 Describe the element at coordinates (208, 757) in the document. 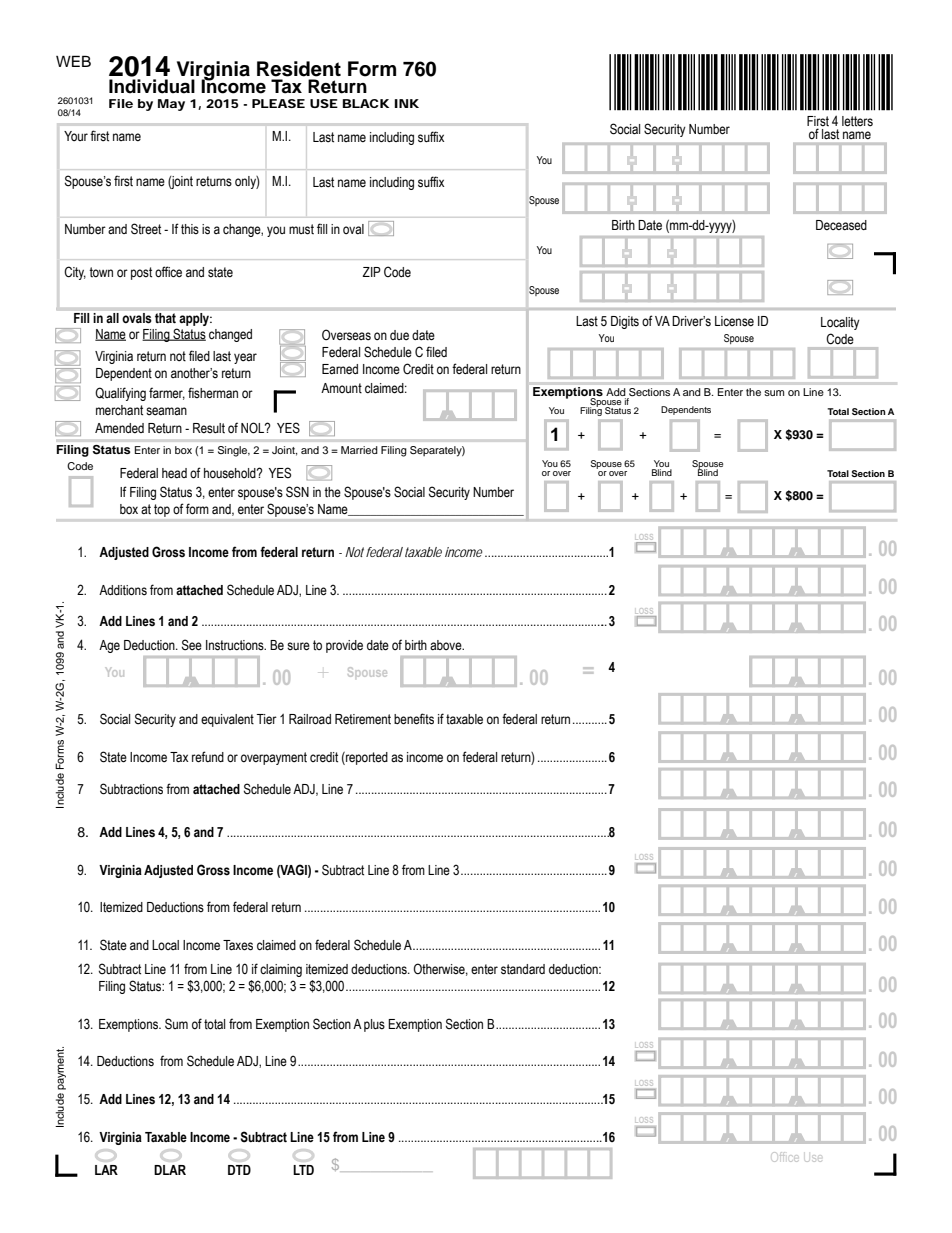

I see `refund` at that location.
